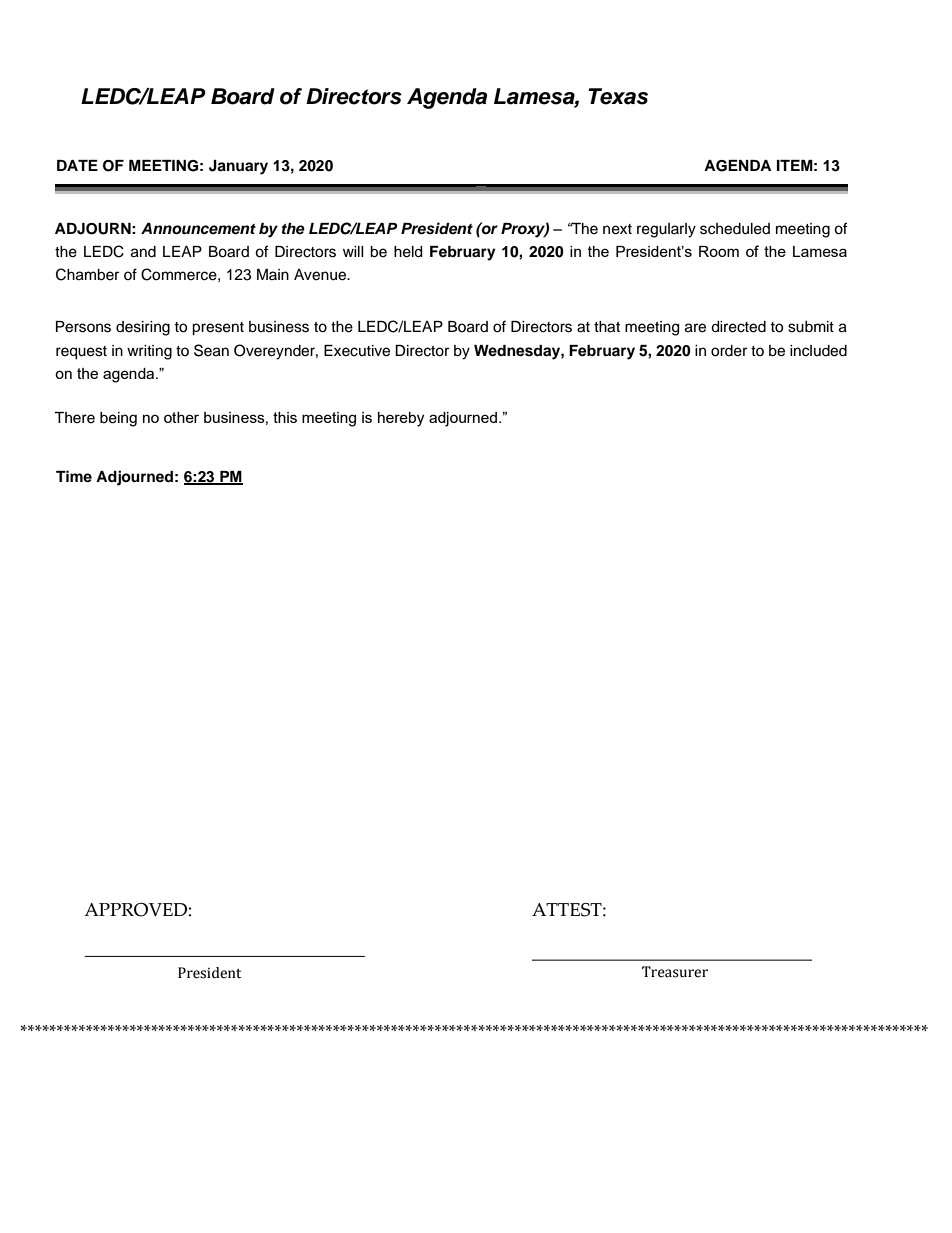 The image size is (952, 1233). What do you see at coordinates (181, 417) in the screenshot?
I see `other` at bounding box center [181, 417].
